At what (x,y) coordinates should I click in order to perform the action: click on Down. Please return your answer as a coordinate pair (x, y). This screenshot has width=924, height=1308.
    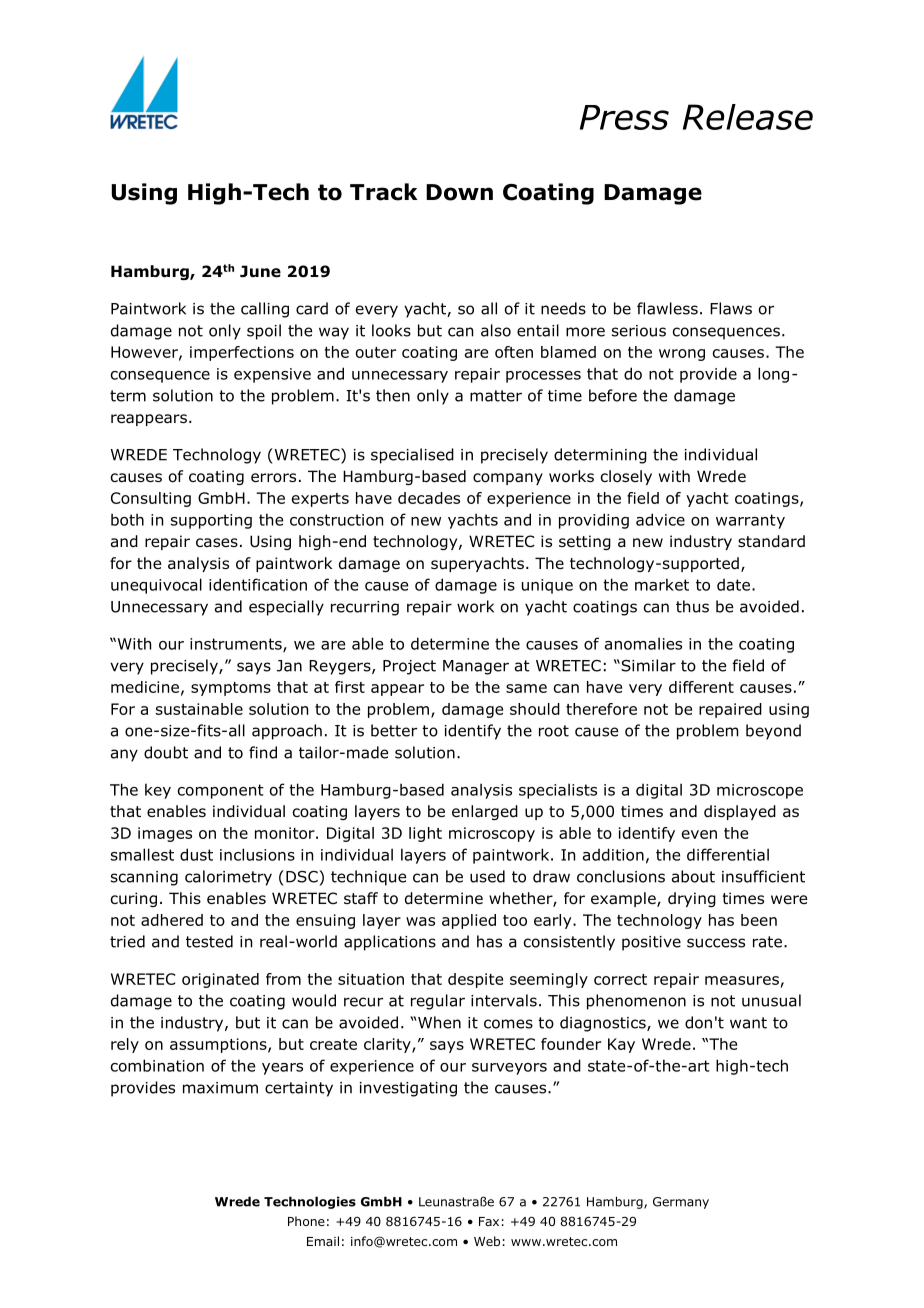
    Looking at the image, I should click on (459, 192).
